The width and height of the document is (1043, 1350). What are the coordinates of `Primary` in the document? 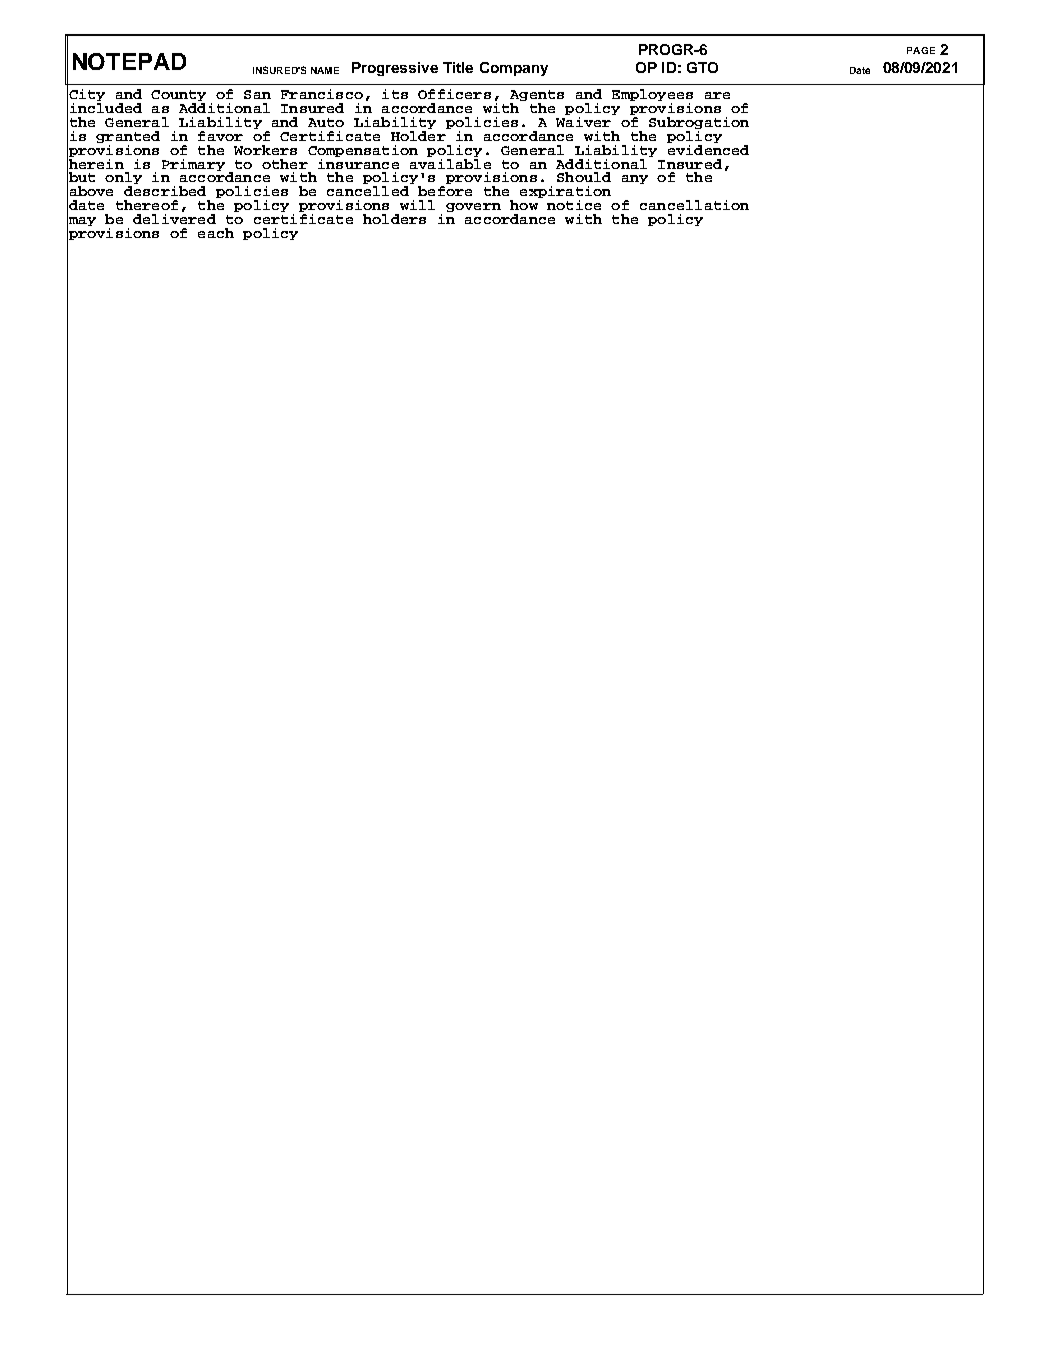 It's located at (193, 165).
